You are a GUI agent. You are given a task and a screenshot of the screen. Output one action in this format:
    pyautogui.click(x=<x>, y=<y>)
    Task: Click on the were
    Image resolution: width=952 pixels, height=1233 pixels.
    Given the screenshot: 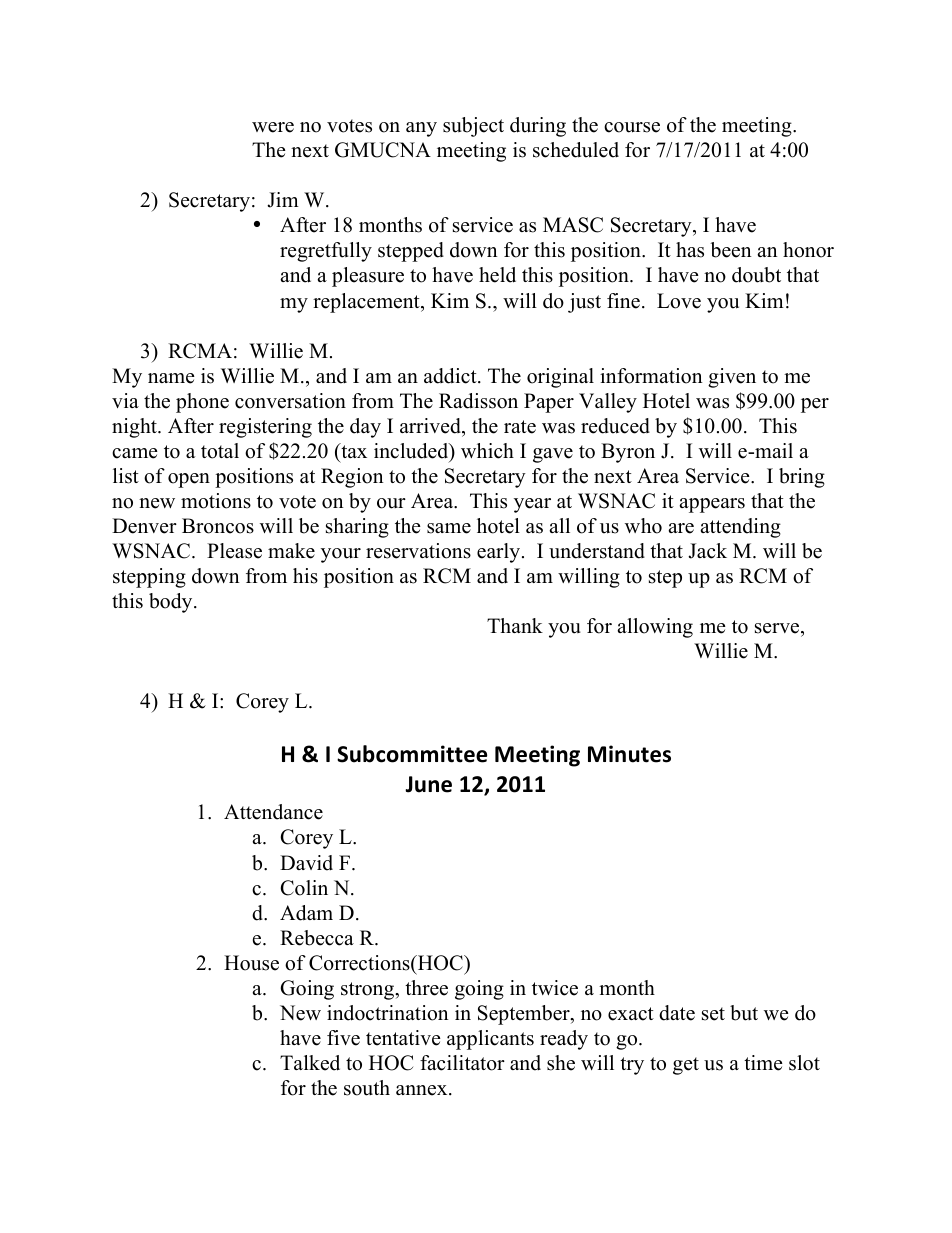 What is the action you would take?
    pyautogui.click(x=273, y=127)
